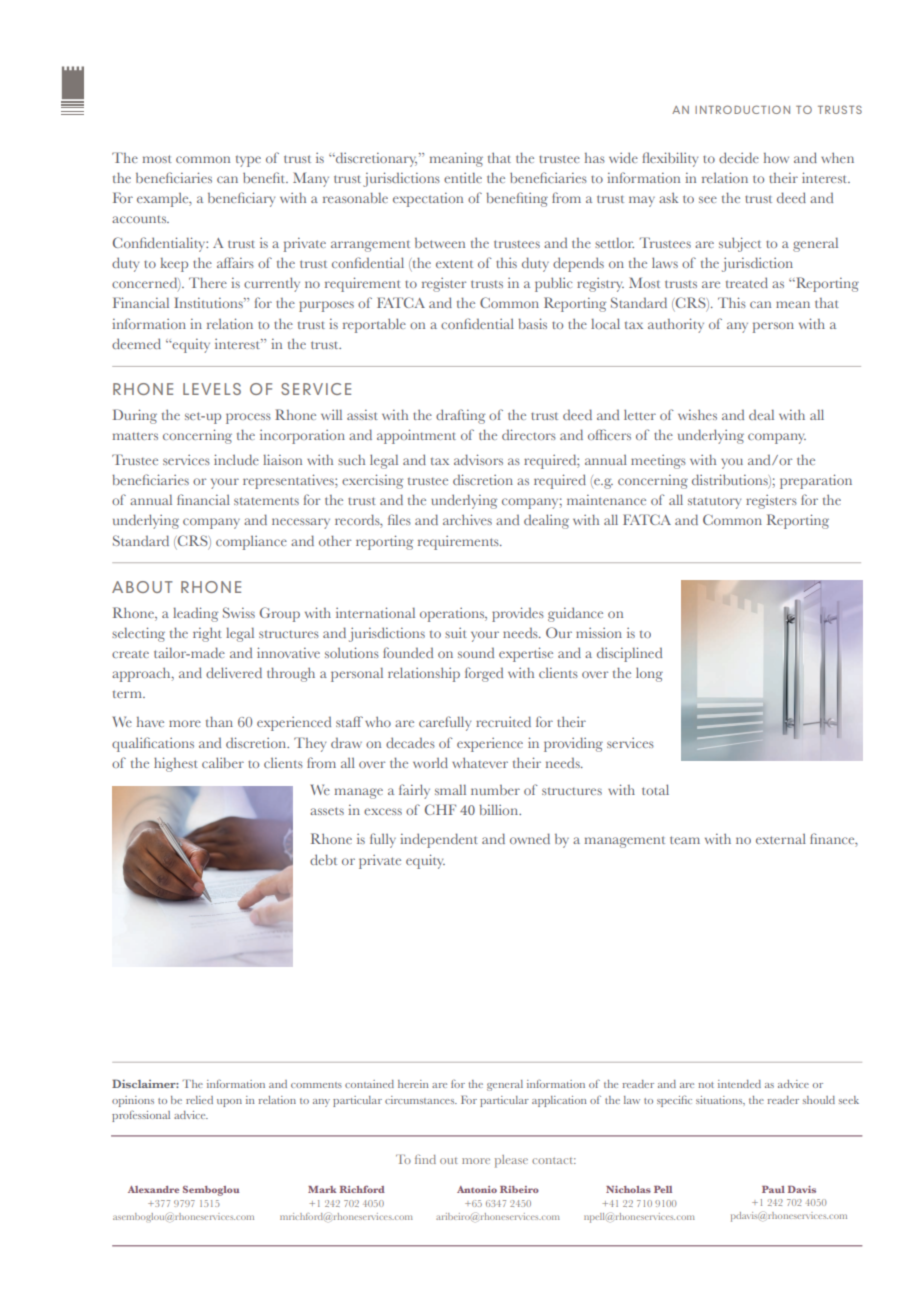 This page has width=924, height=1308. I want to click on how, so click(776, 158).
